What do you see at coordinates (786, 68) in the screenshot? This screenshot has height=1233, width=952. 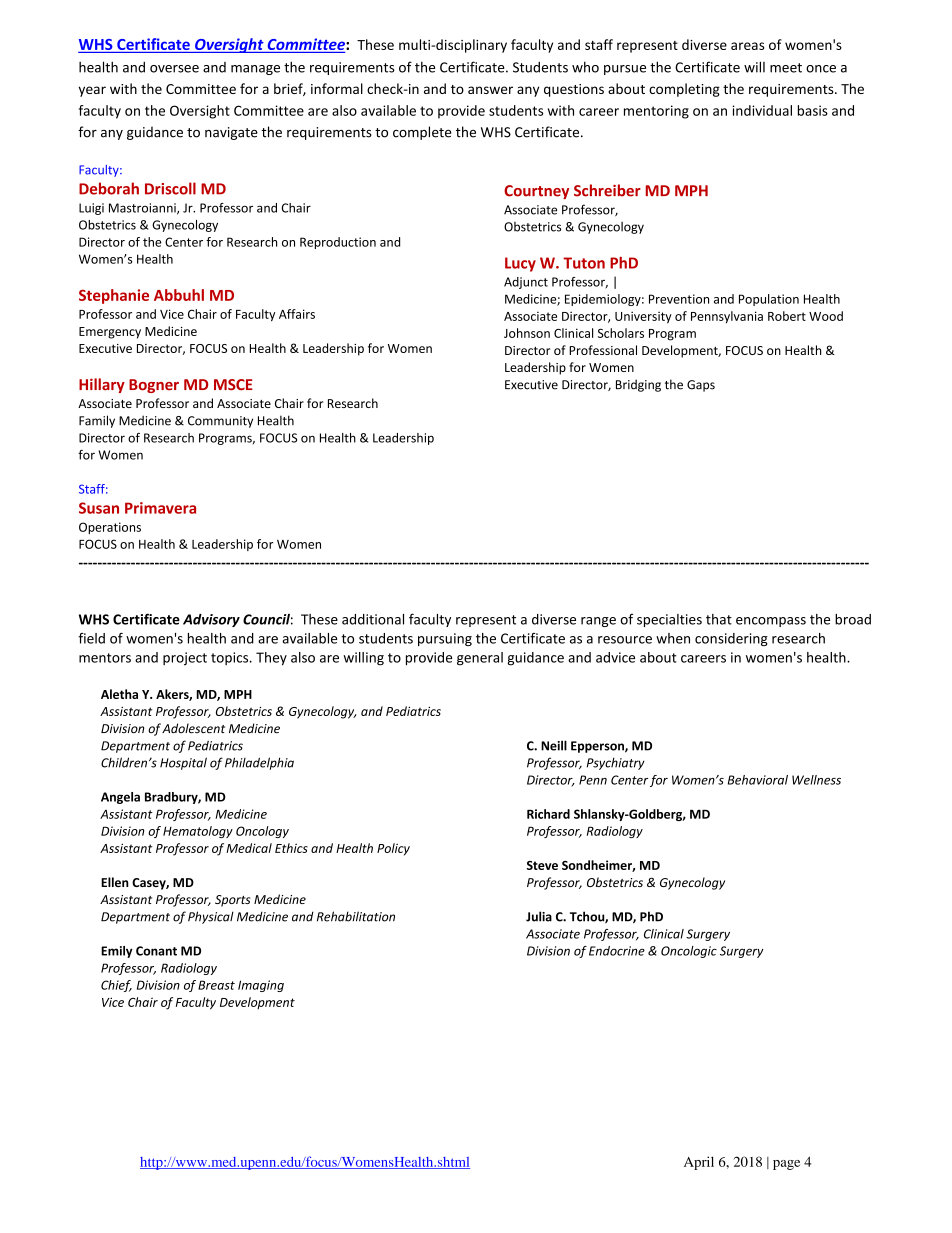 I see `meet` at bounding box center [786, 68].
